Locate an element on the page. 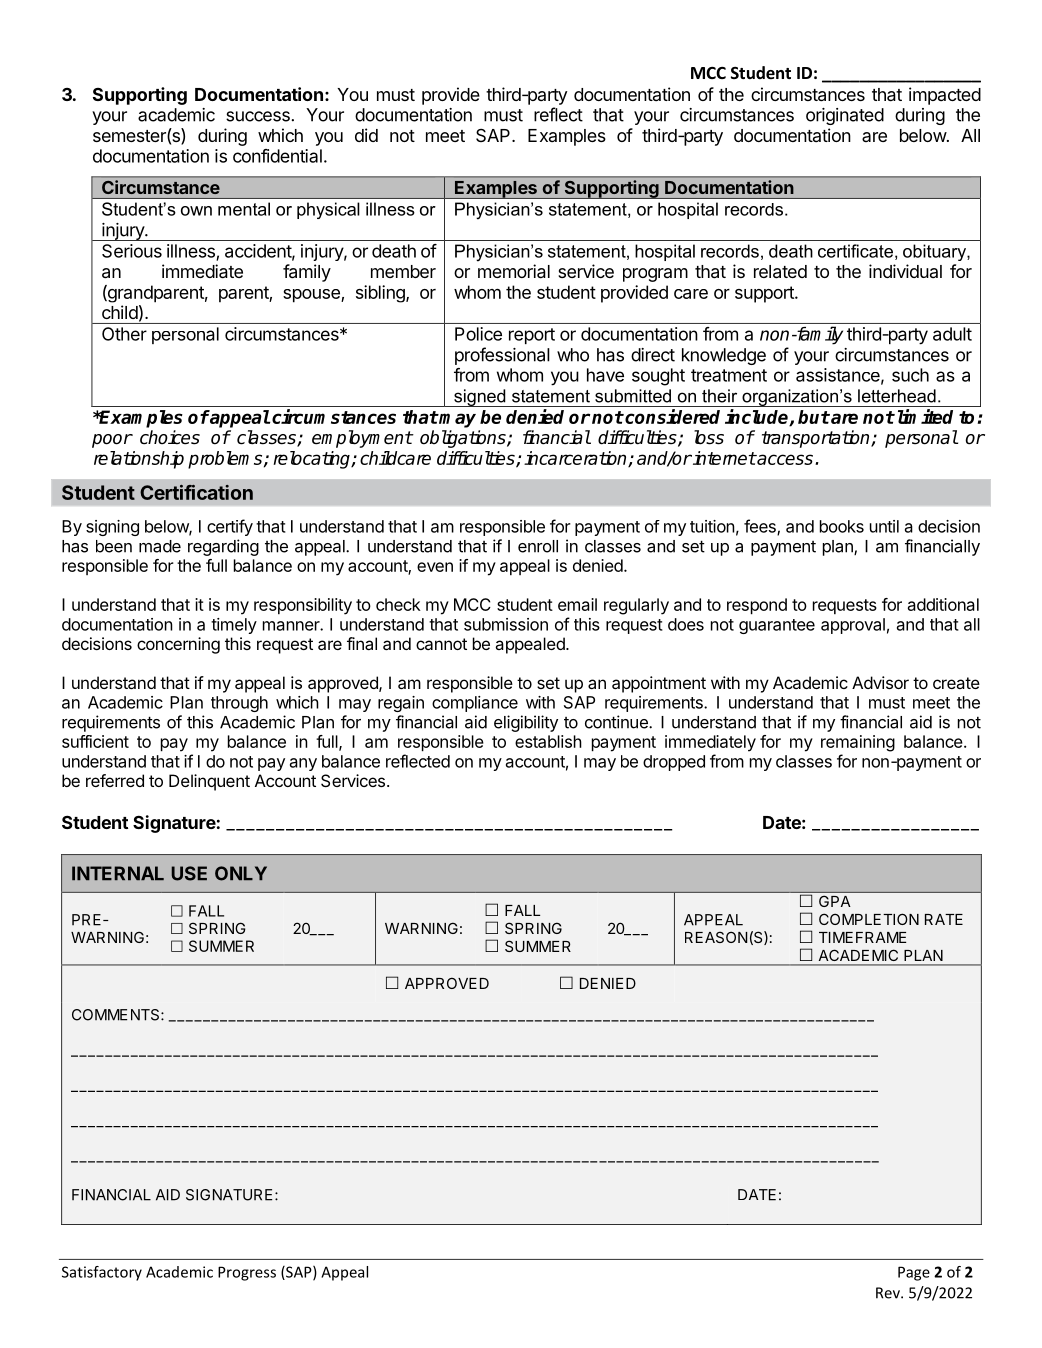  through is located at coordinates (239, 704).
